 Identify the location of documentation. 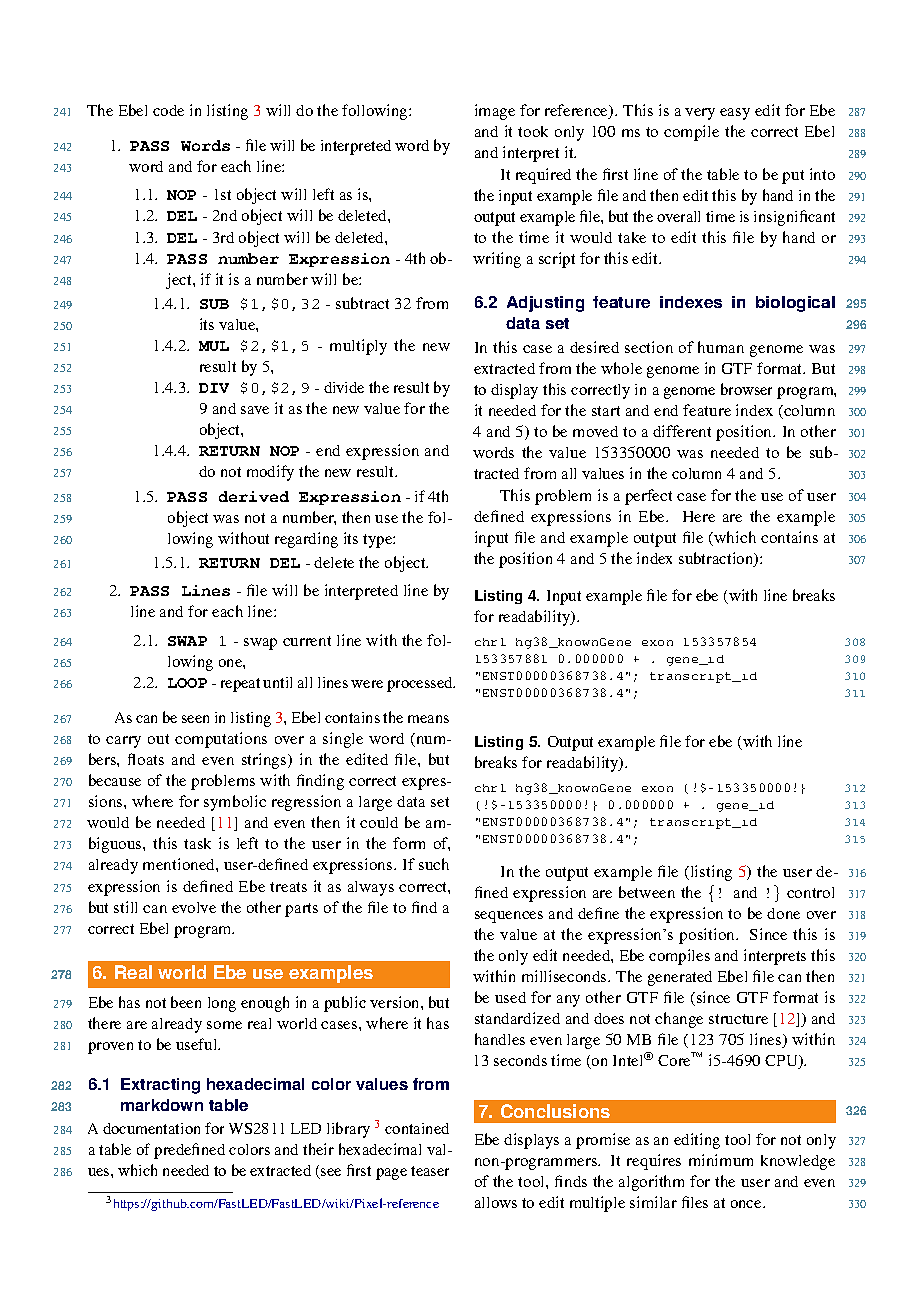
(151, 1128).
